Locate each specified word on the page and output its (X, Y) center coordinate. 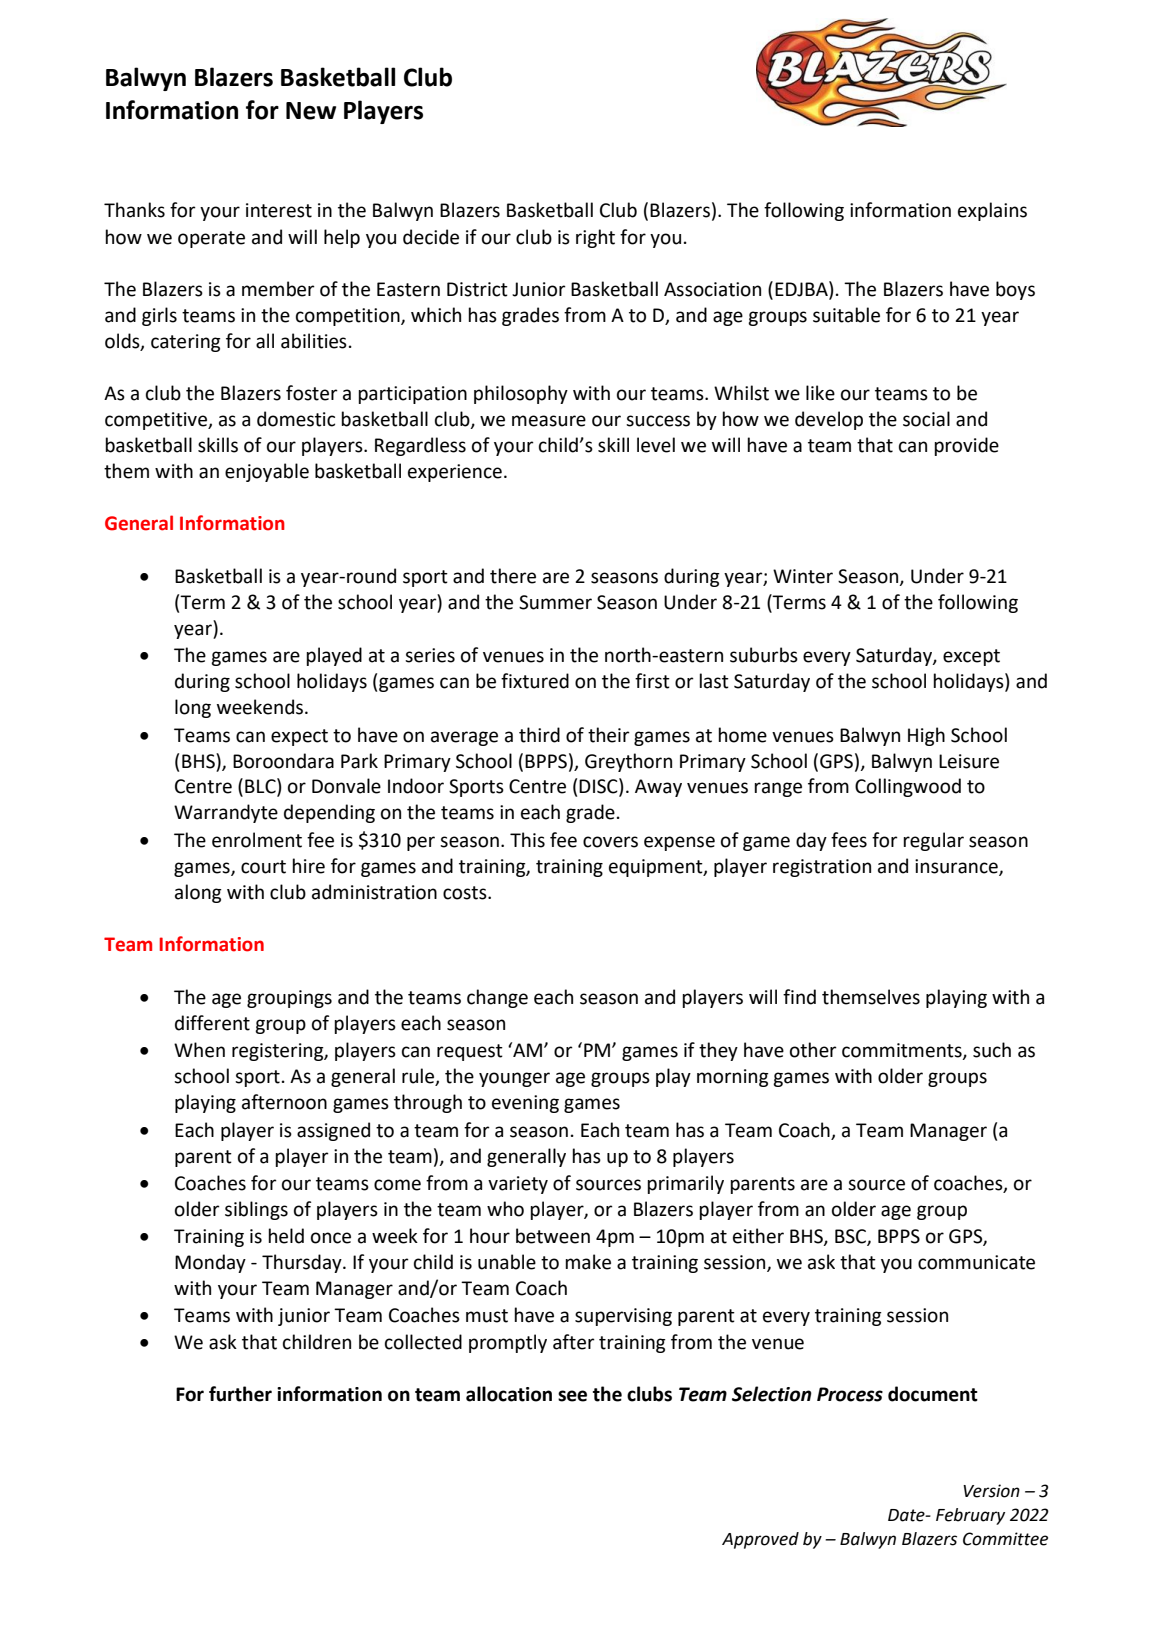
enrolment (257, 840)
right (595, 238)
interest (279, 210)
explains (992, 211)
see (572, 1396)
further (240, 1394)
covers (610, 842)
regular (933, 841)
